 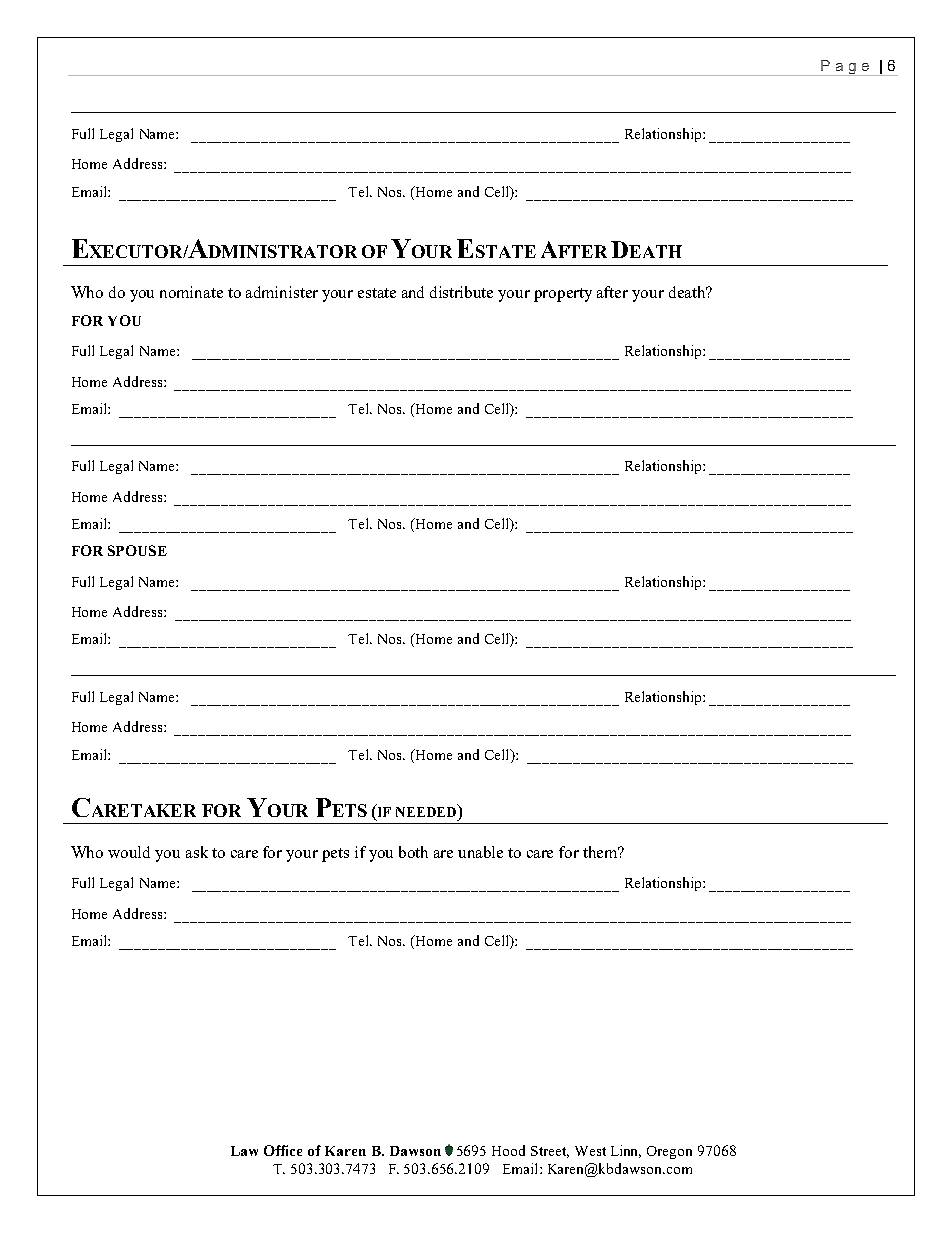 What do you see at coordinates (244, 1151) in the image?
I see `Law` at bounding box center [244, 1151].
